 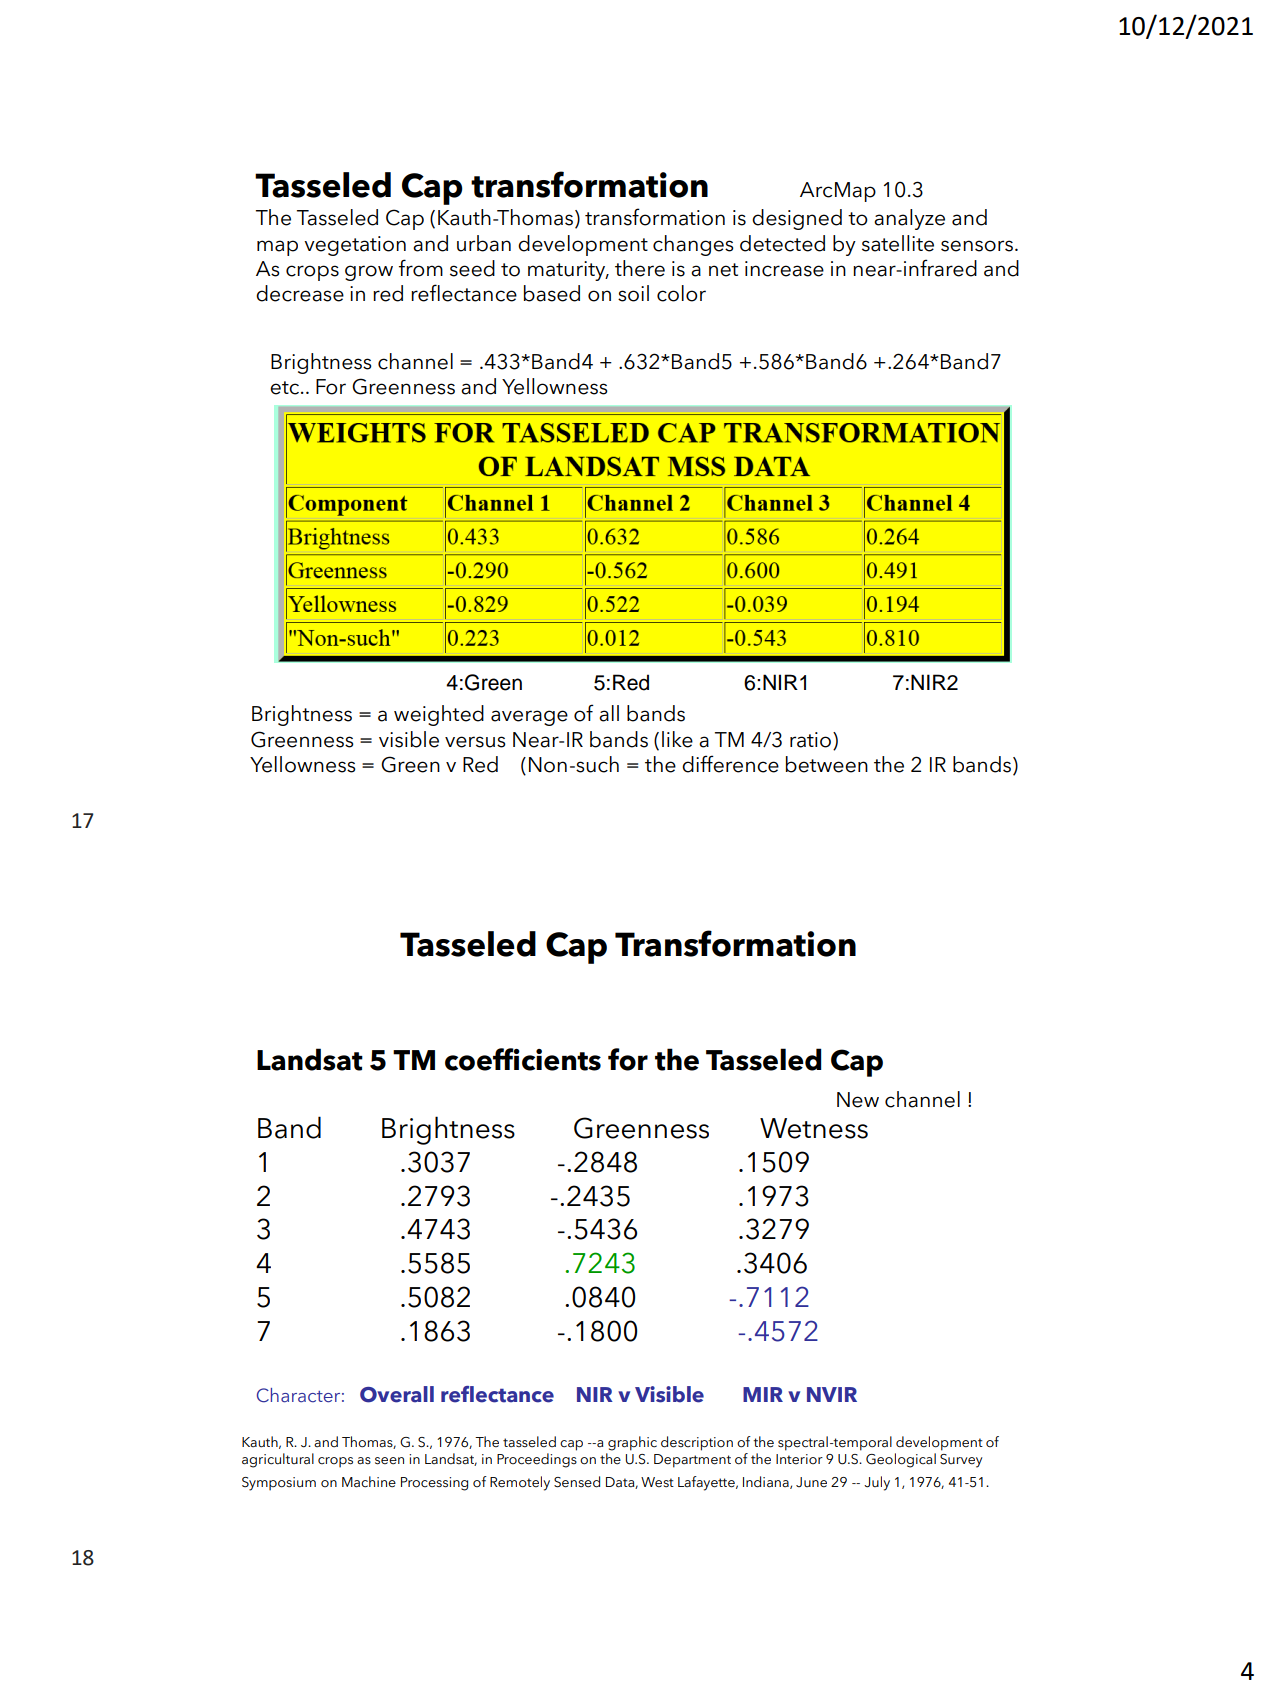 What do you see at coordinates (523, 1059) in the page?
I see `coefficients` at bounding box center [523, 1059].
